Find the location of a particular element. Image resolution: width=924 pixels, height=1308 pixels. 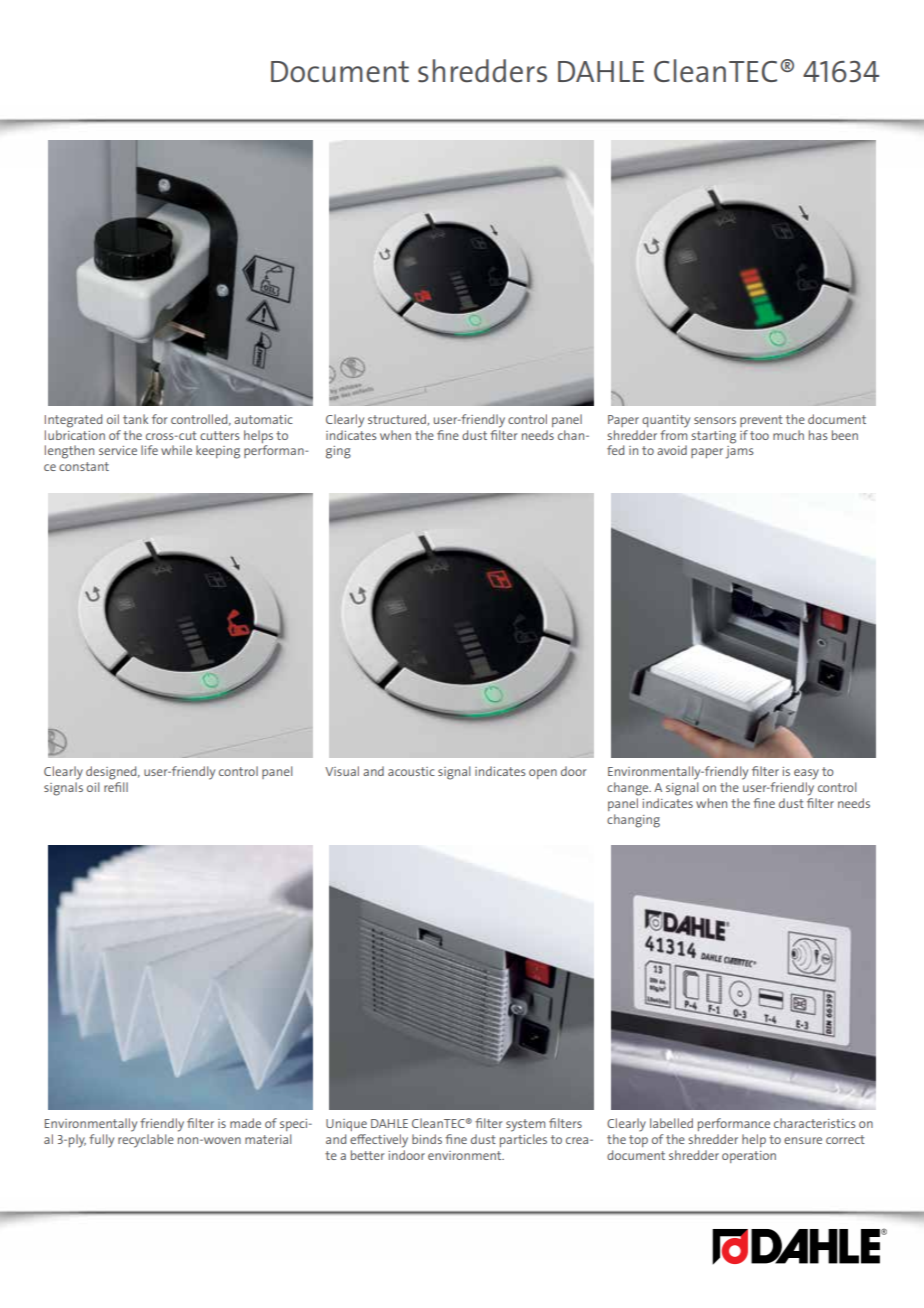

too is located at coordinates (759, 435).
